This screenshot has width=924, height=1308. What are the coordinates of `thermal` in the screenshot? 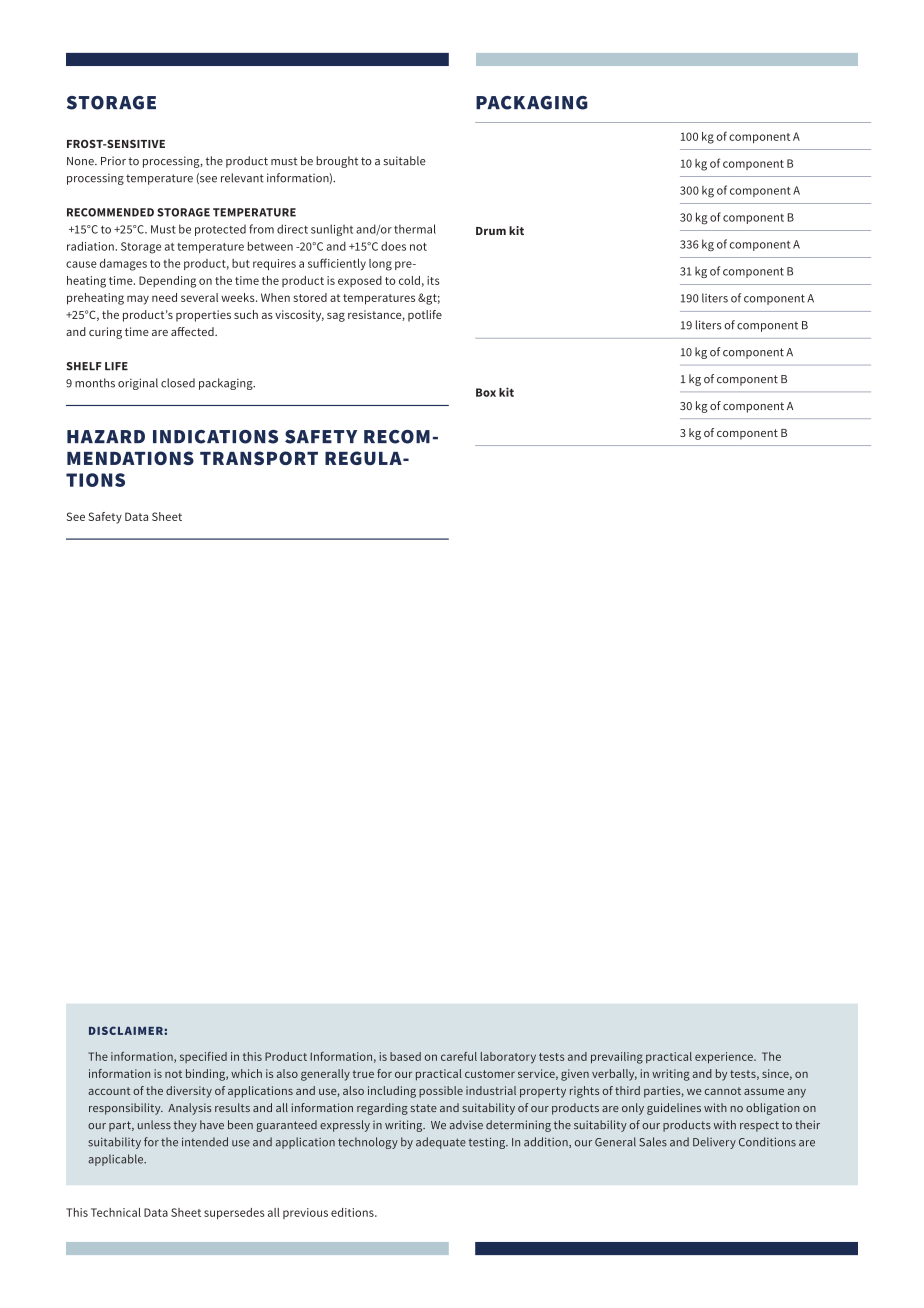 It's located at (415, 229).
